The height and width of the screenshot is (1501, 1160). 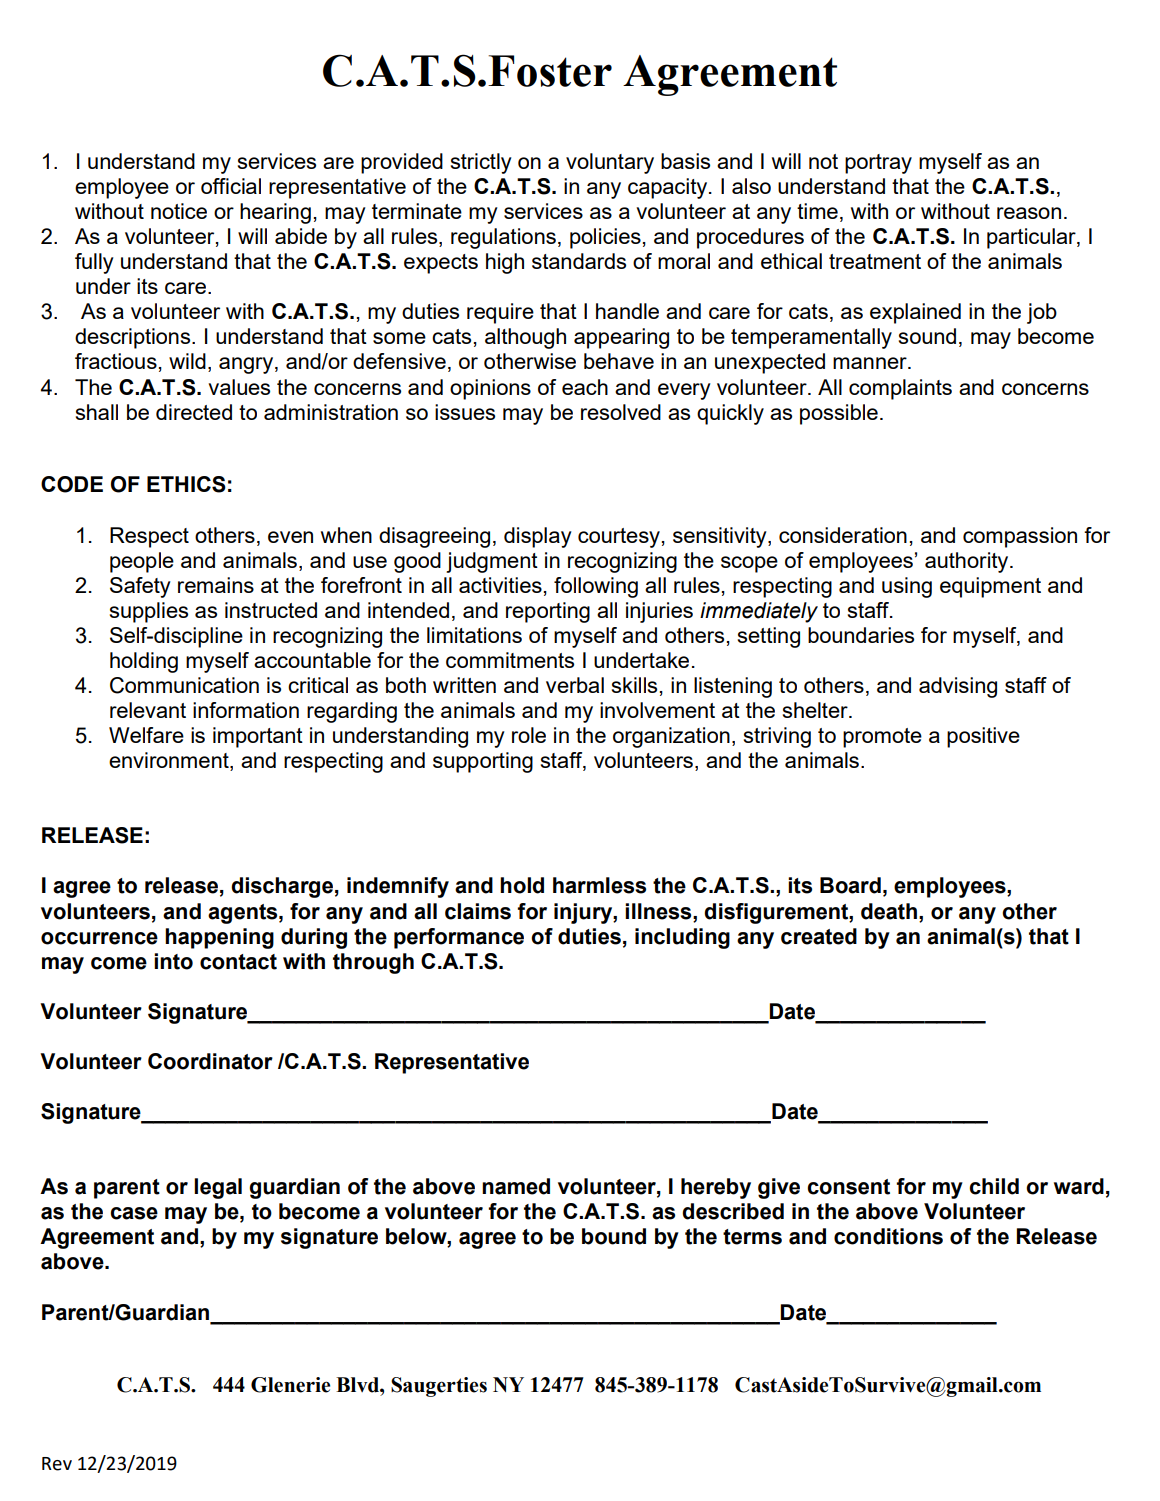 I want to click on policies, so click(x=605, y=238).
